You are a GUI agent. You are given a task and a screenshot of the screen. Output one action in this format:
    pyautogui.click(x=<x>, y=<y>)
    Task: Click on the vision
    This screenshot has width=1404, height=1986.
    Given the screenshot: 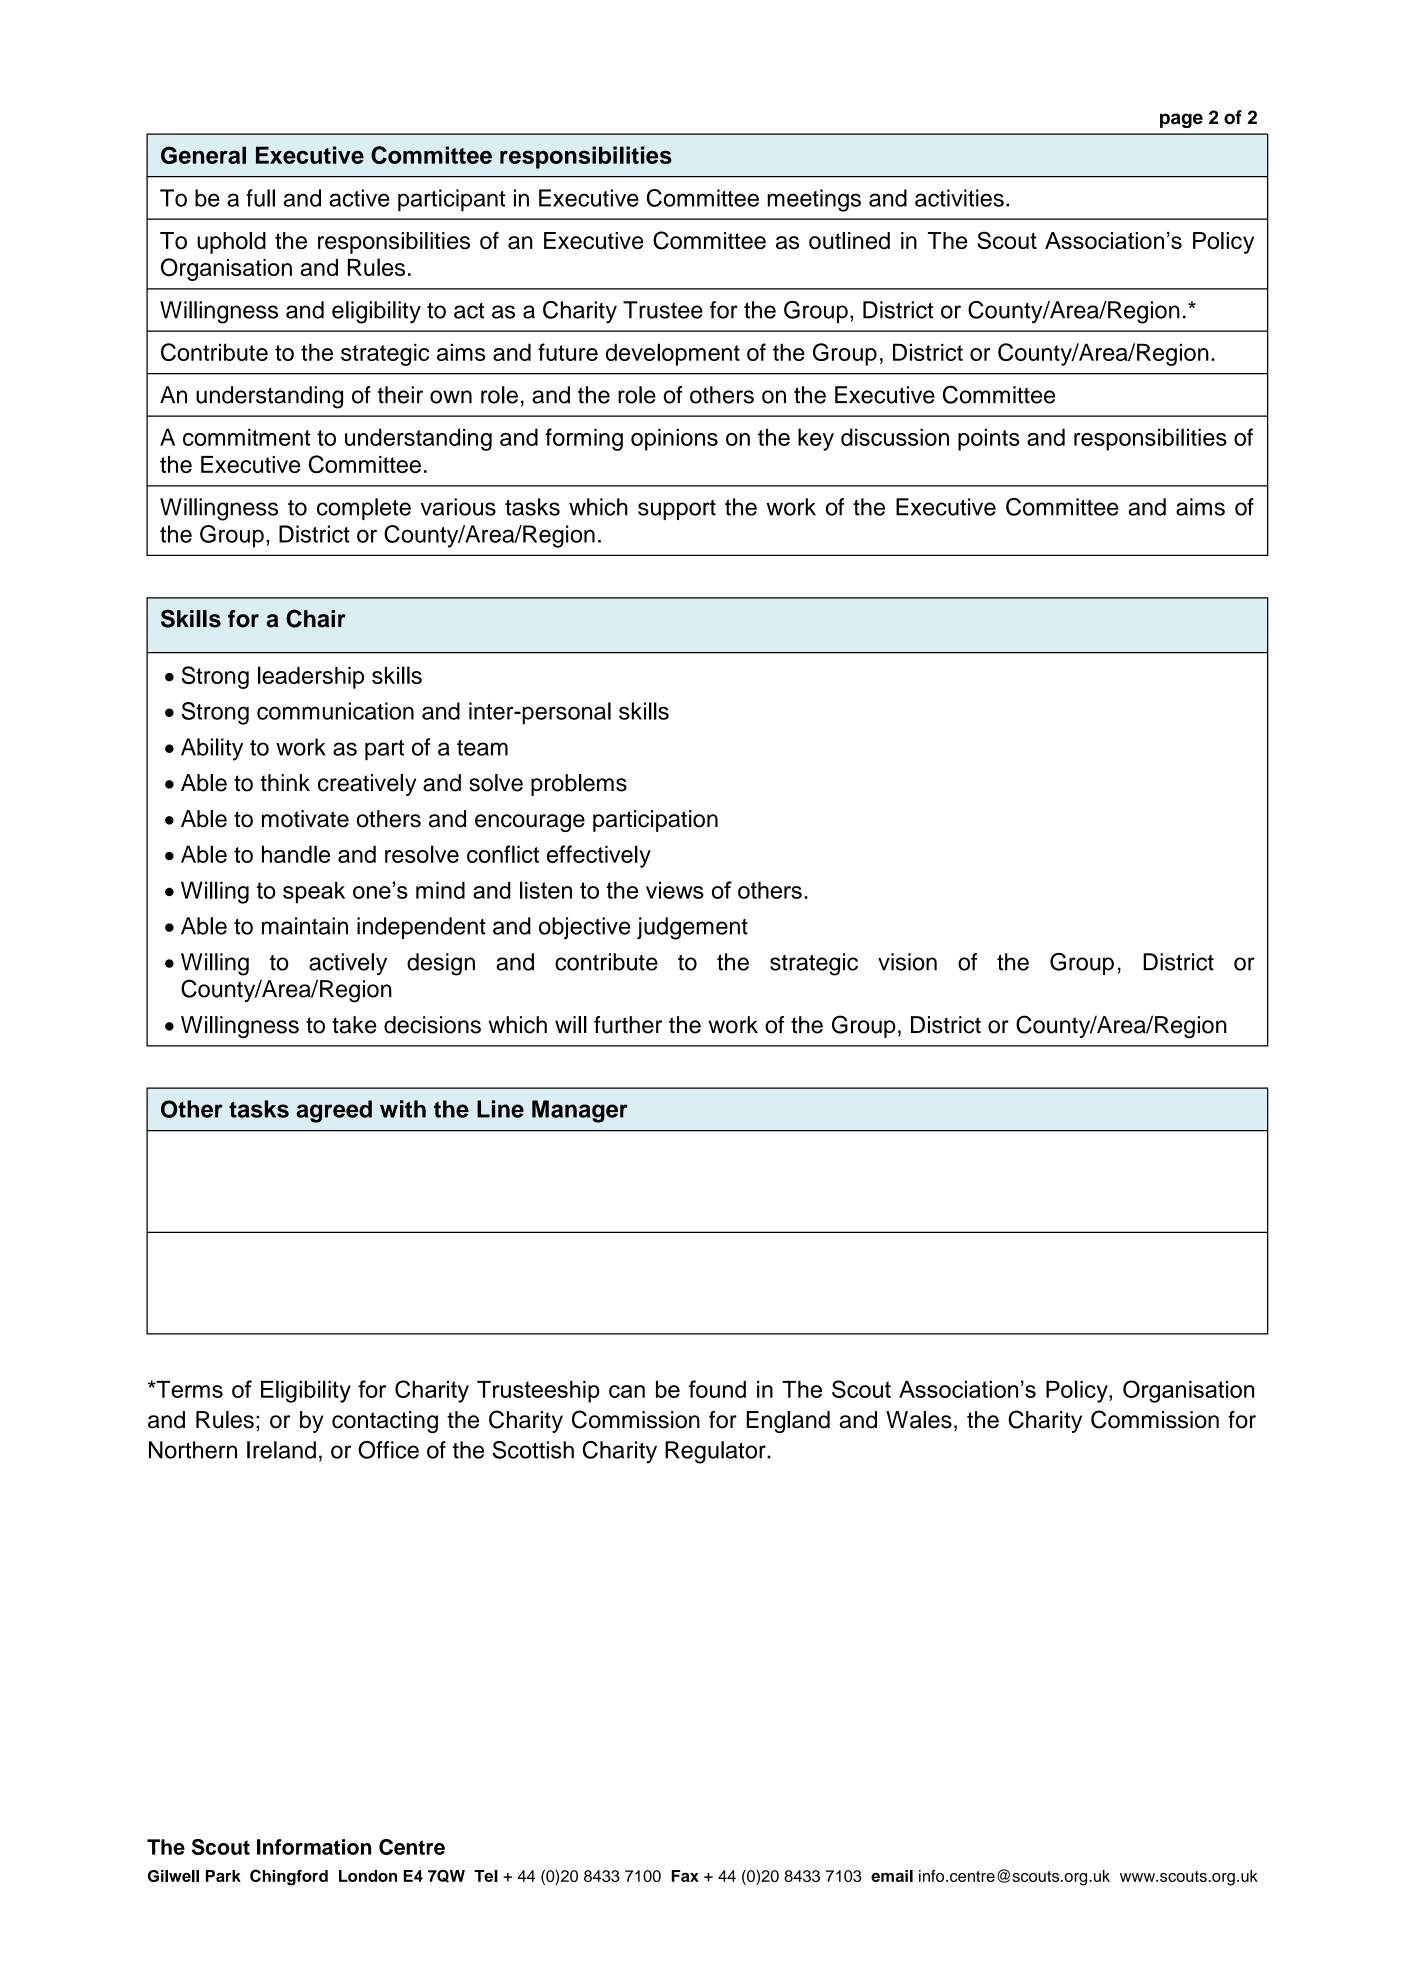 What is the action you would take?
    pyautogui.click(x=907, y=962)
